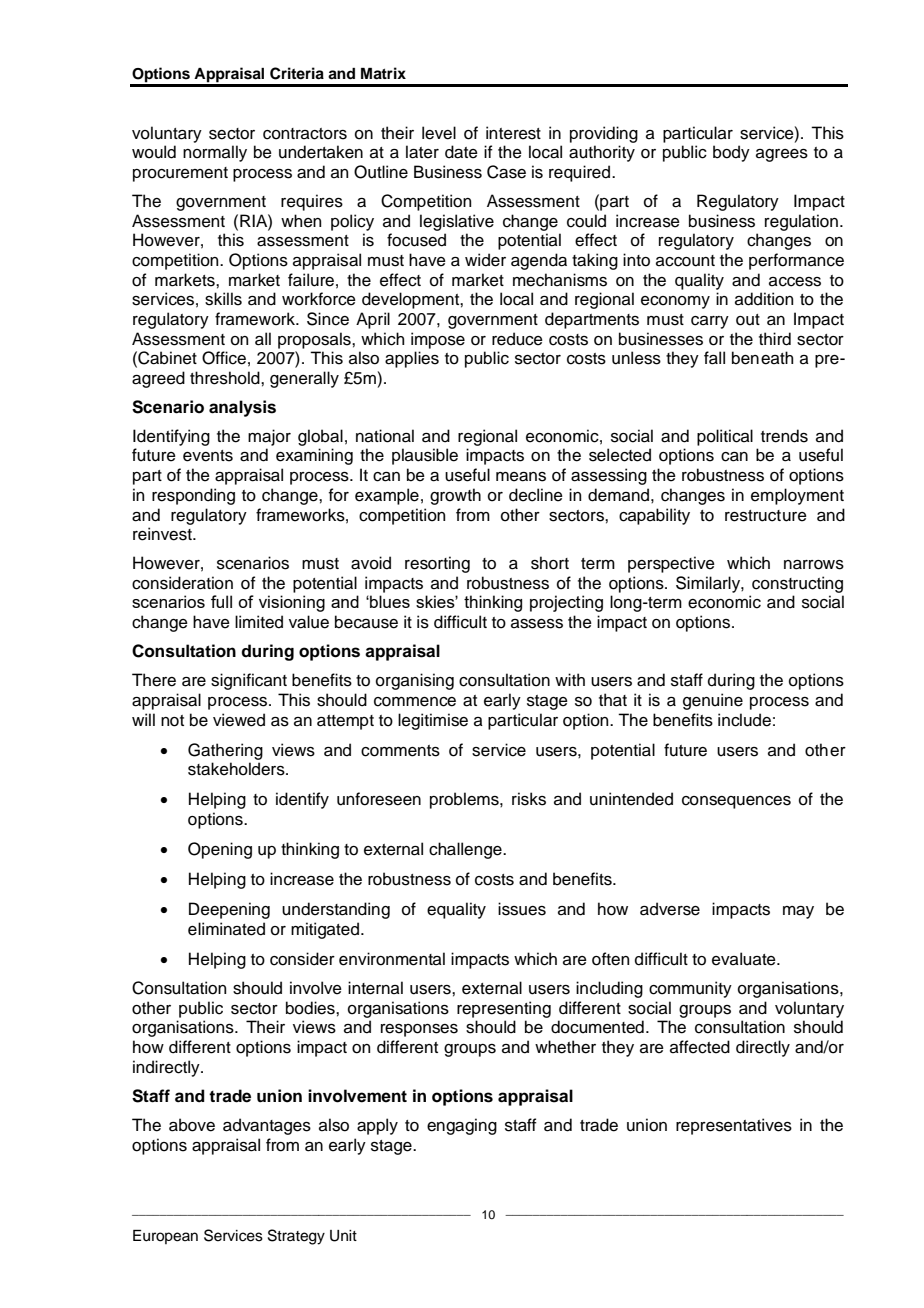  Describe the element at coordinates (713, 701) in the screenshot. I see `genuine` at that location.
